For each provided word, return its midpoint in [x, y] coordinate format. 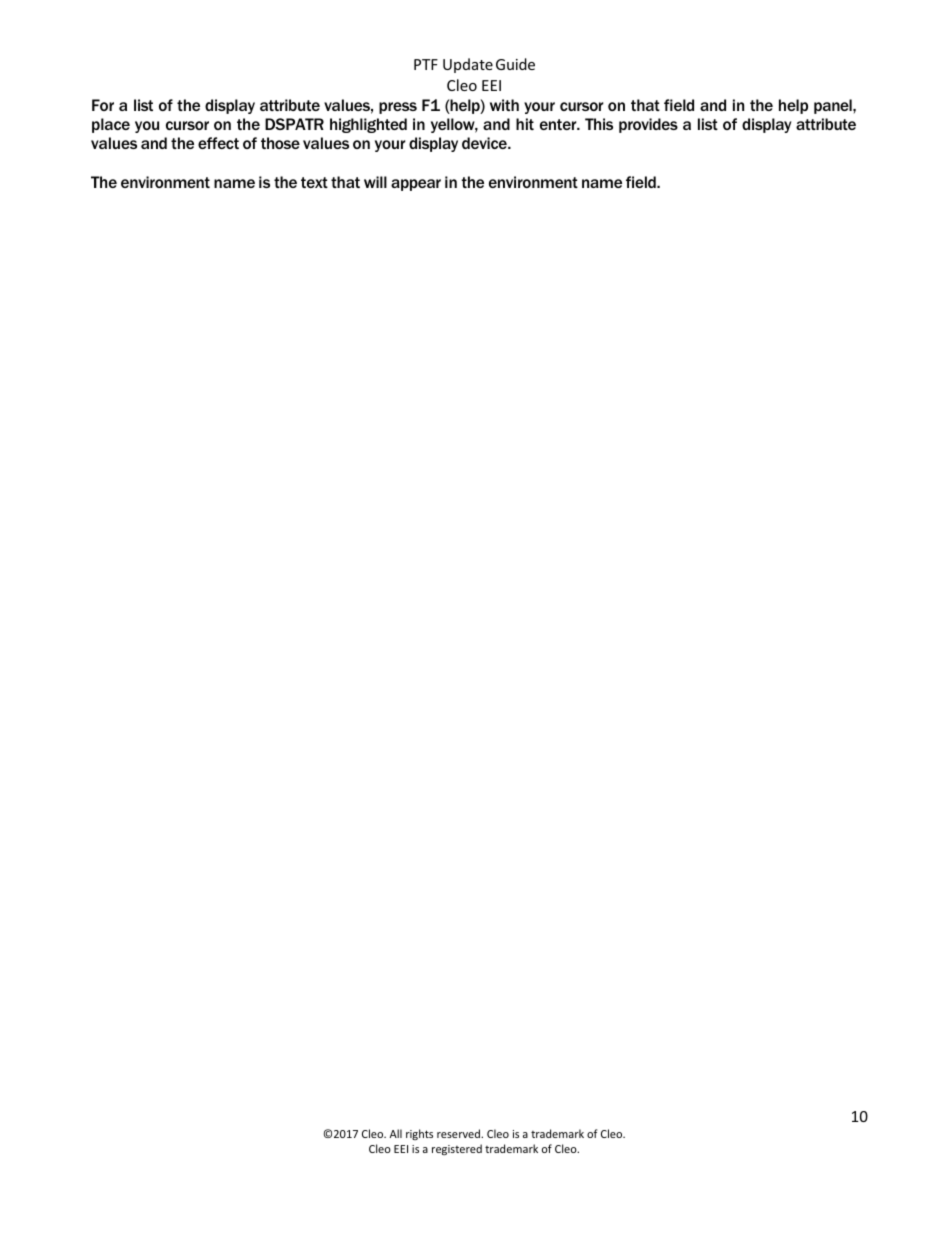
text [314, 182]
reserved [459, 1133]
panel [834, 106]
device [485, 143]
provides [648, 125]
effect [218, 143]
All [396, 1133]
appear [416, 185]
